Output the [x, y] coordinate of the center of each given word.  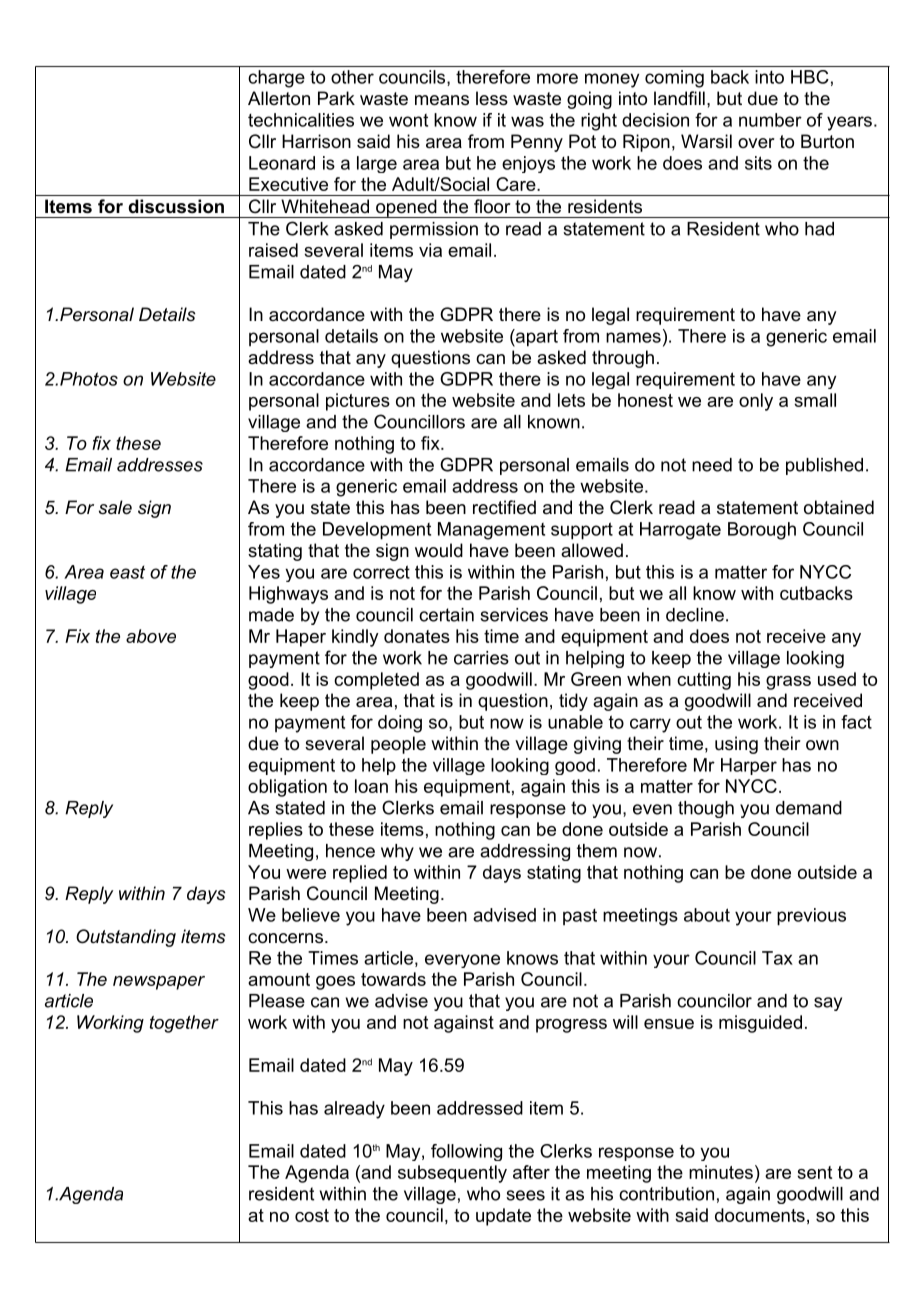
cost [312, 1215]
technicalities [301, 120]
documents [760, 1215]
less [492, 98]
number [770, 120]
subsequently [452, 1174]
